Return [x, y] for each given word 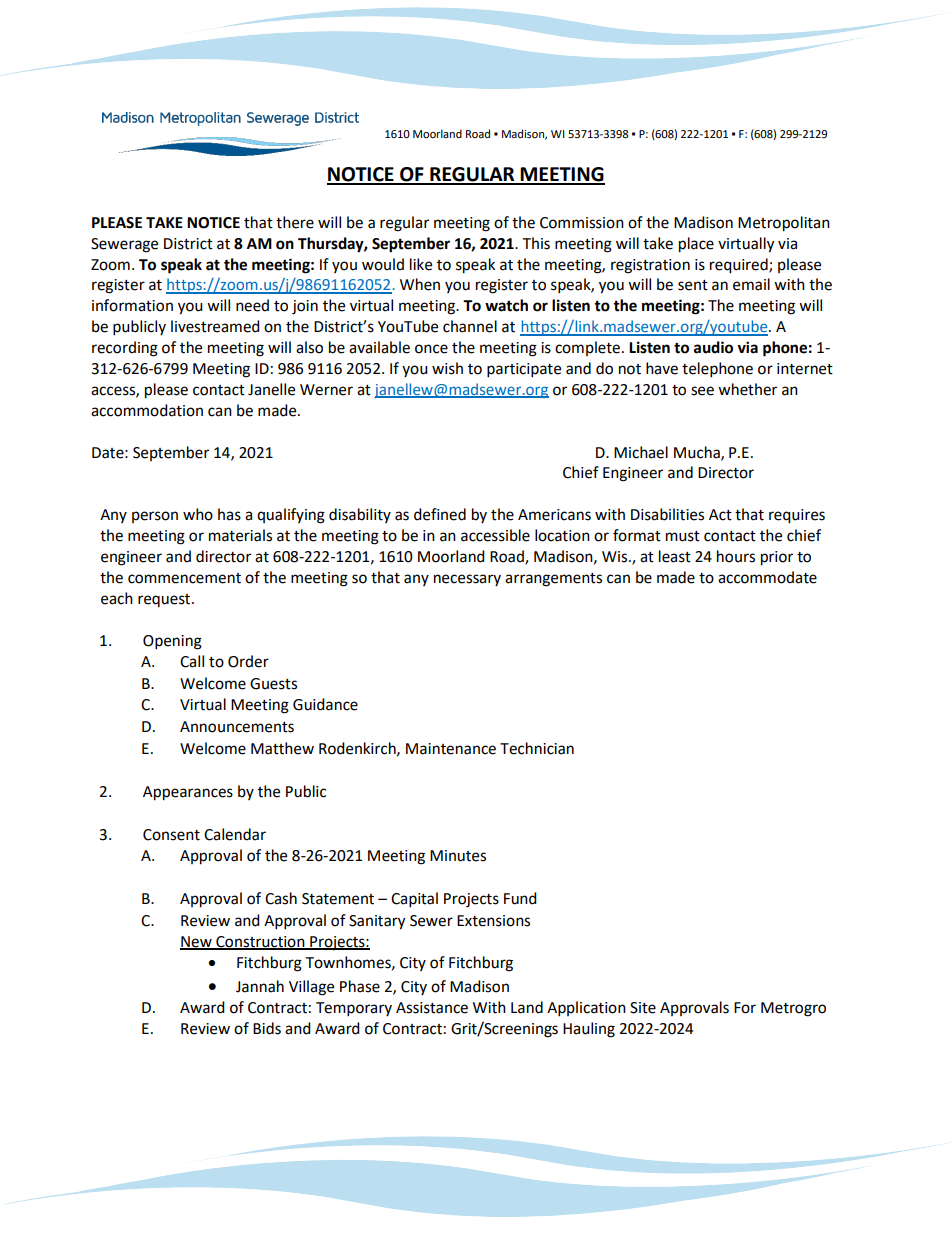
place [696, 245]
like [421, 264]
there [295, 222]
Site [643, 1008]
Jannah [260, 986]
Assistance [432, 1008]
